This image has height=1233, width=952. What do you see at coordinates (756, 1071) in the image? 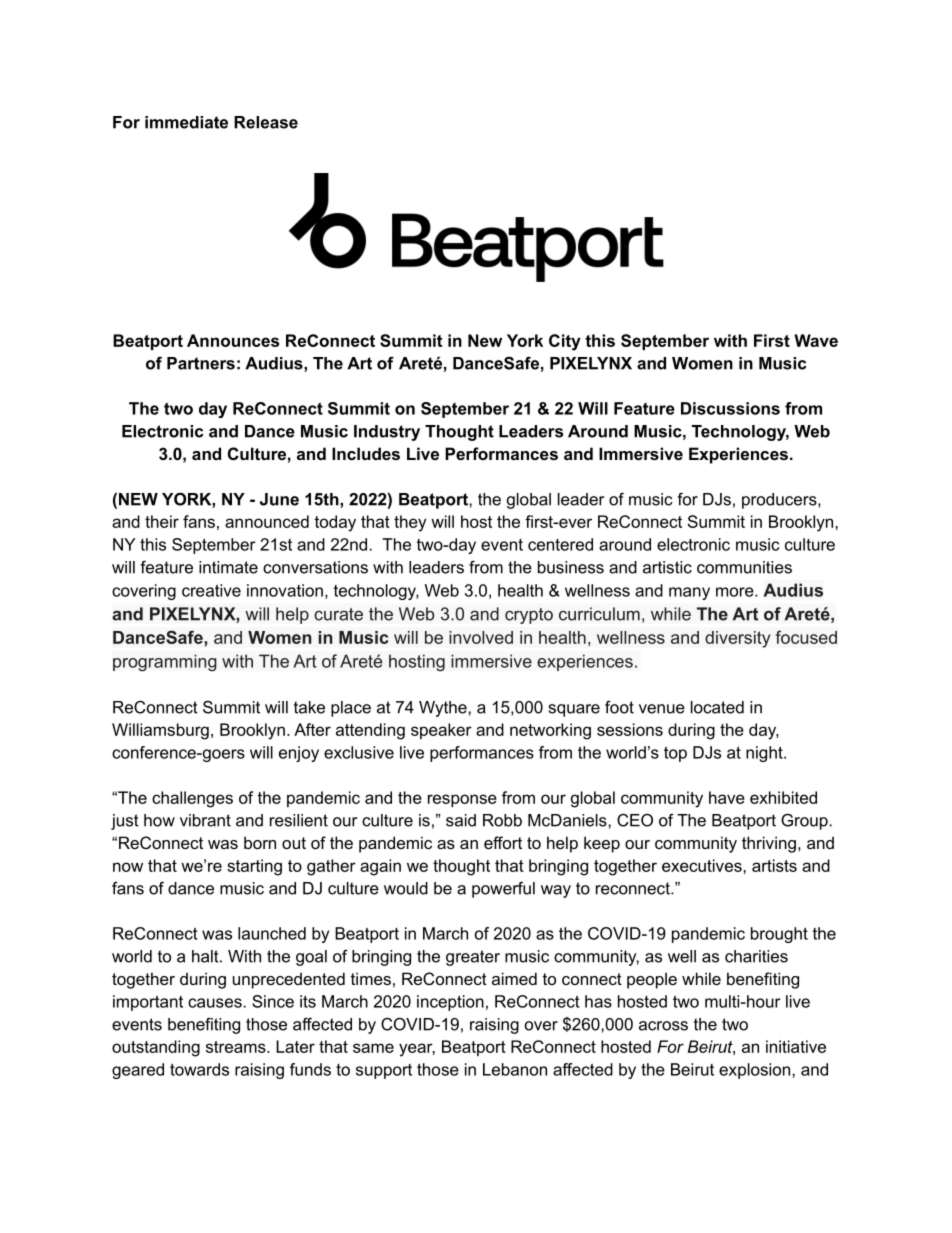
I see `explosion` at bounding box center [756, 1071].
